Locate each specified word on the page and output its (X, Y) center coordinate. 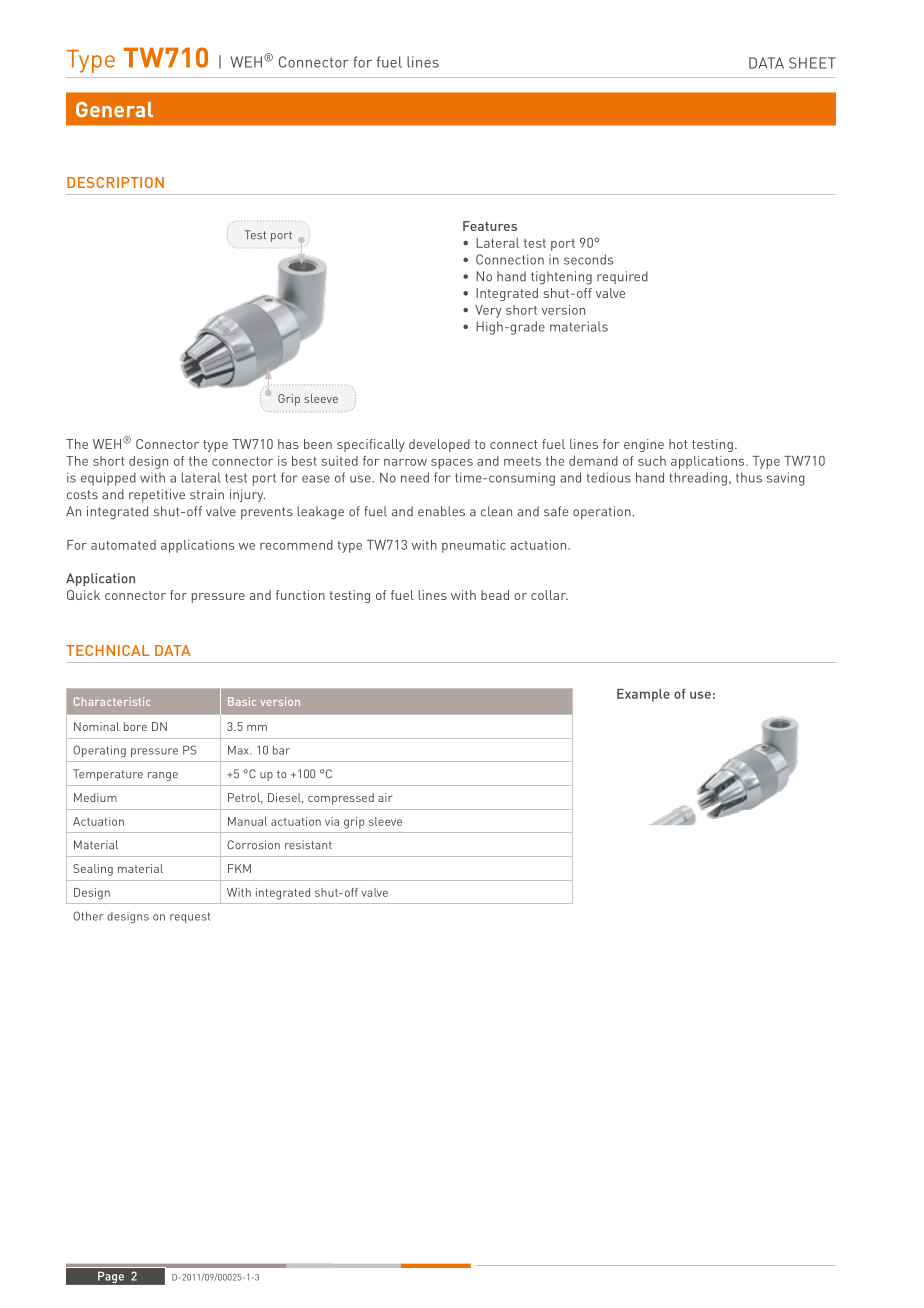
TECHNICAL (108, 650)
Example (643, 695)
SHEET (812, 63)
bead (495, 595)
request (190, 917)
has (288, 444)
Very (488, 311)
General (114, 109)
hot (678, 444)
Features (490, 226)
